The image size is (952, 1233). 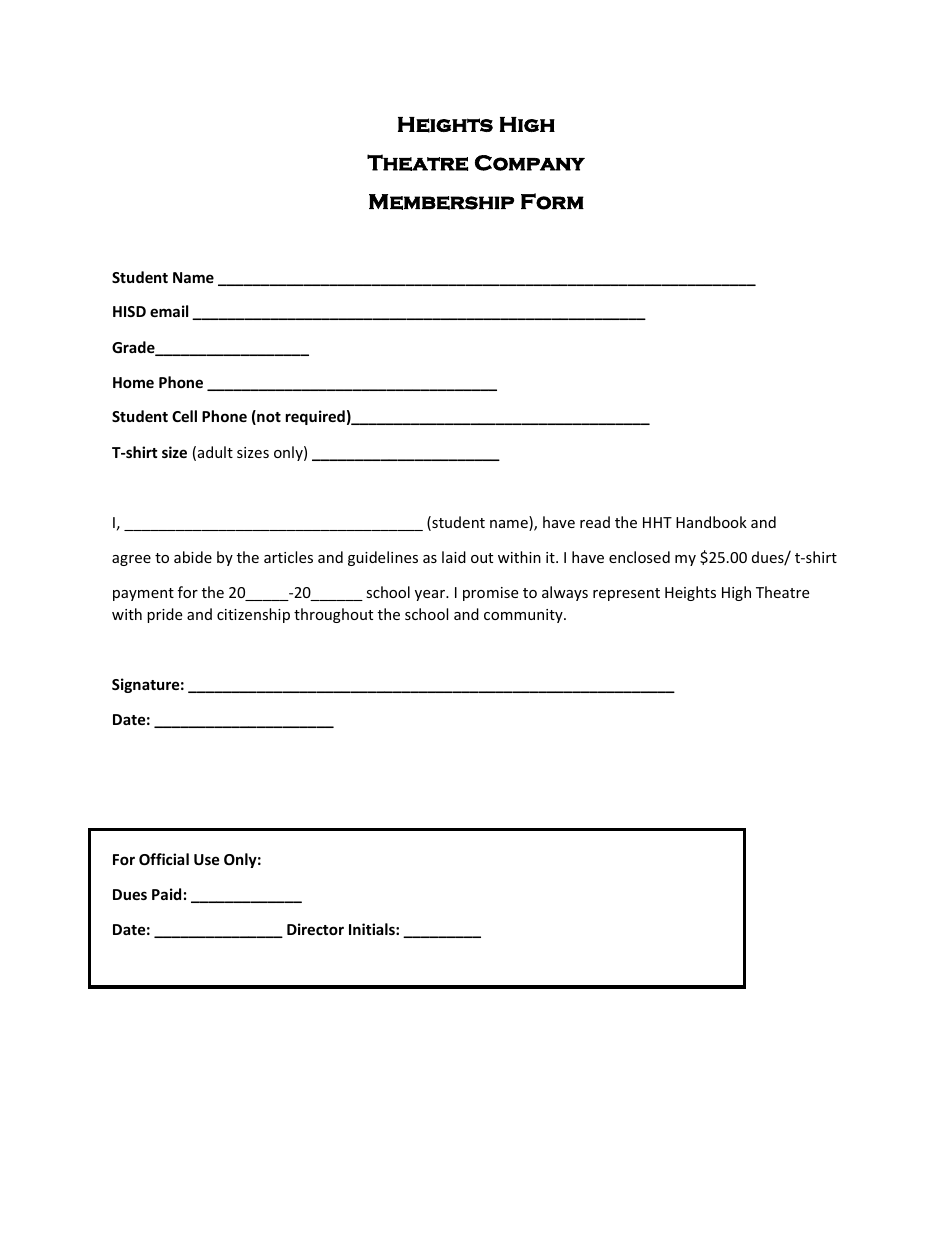 What do you see at coordinates (184, 416) in the screenshot?
I see `Cell` at bounding box center [184, 416].
